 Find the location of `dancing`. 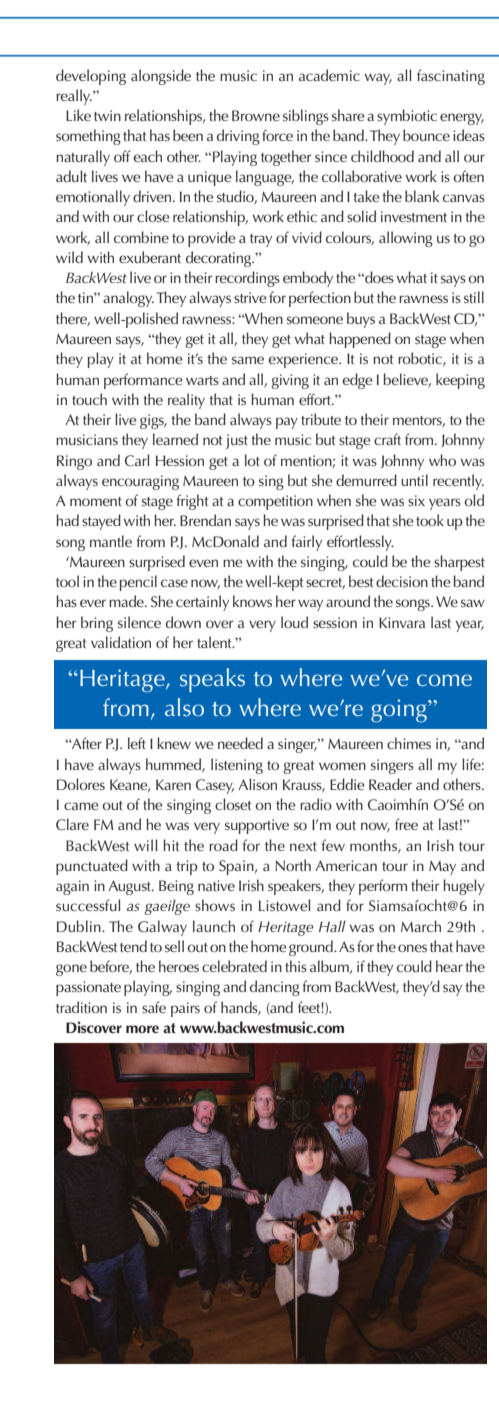

dancing is located at coordinates (275, 988).
